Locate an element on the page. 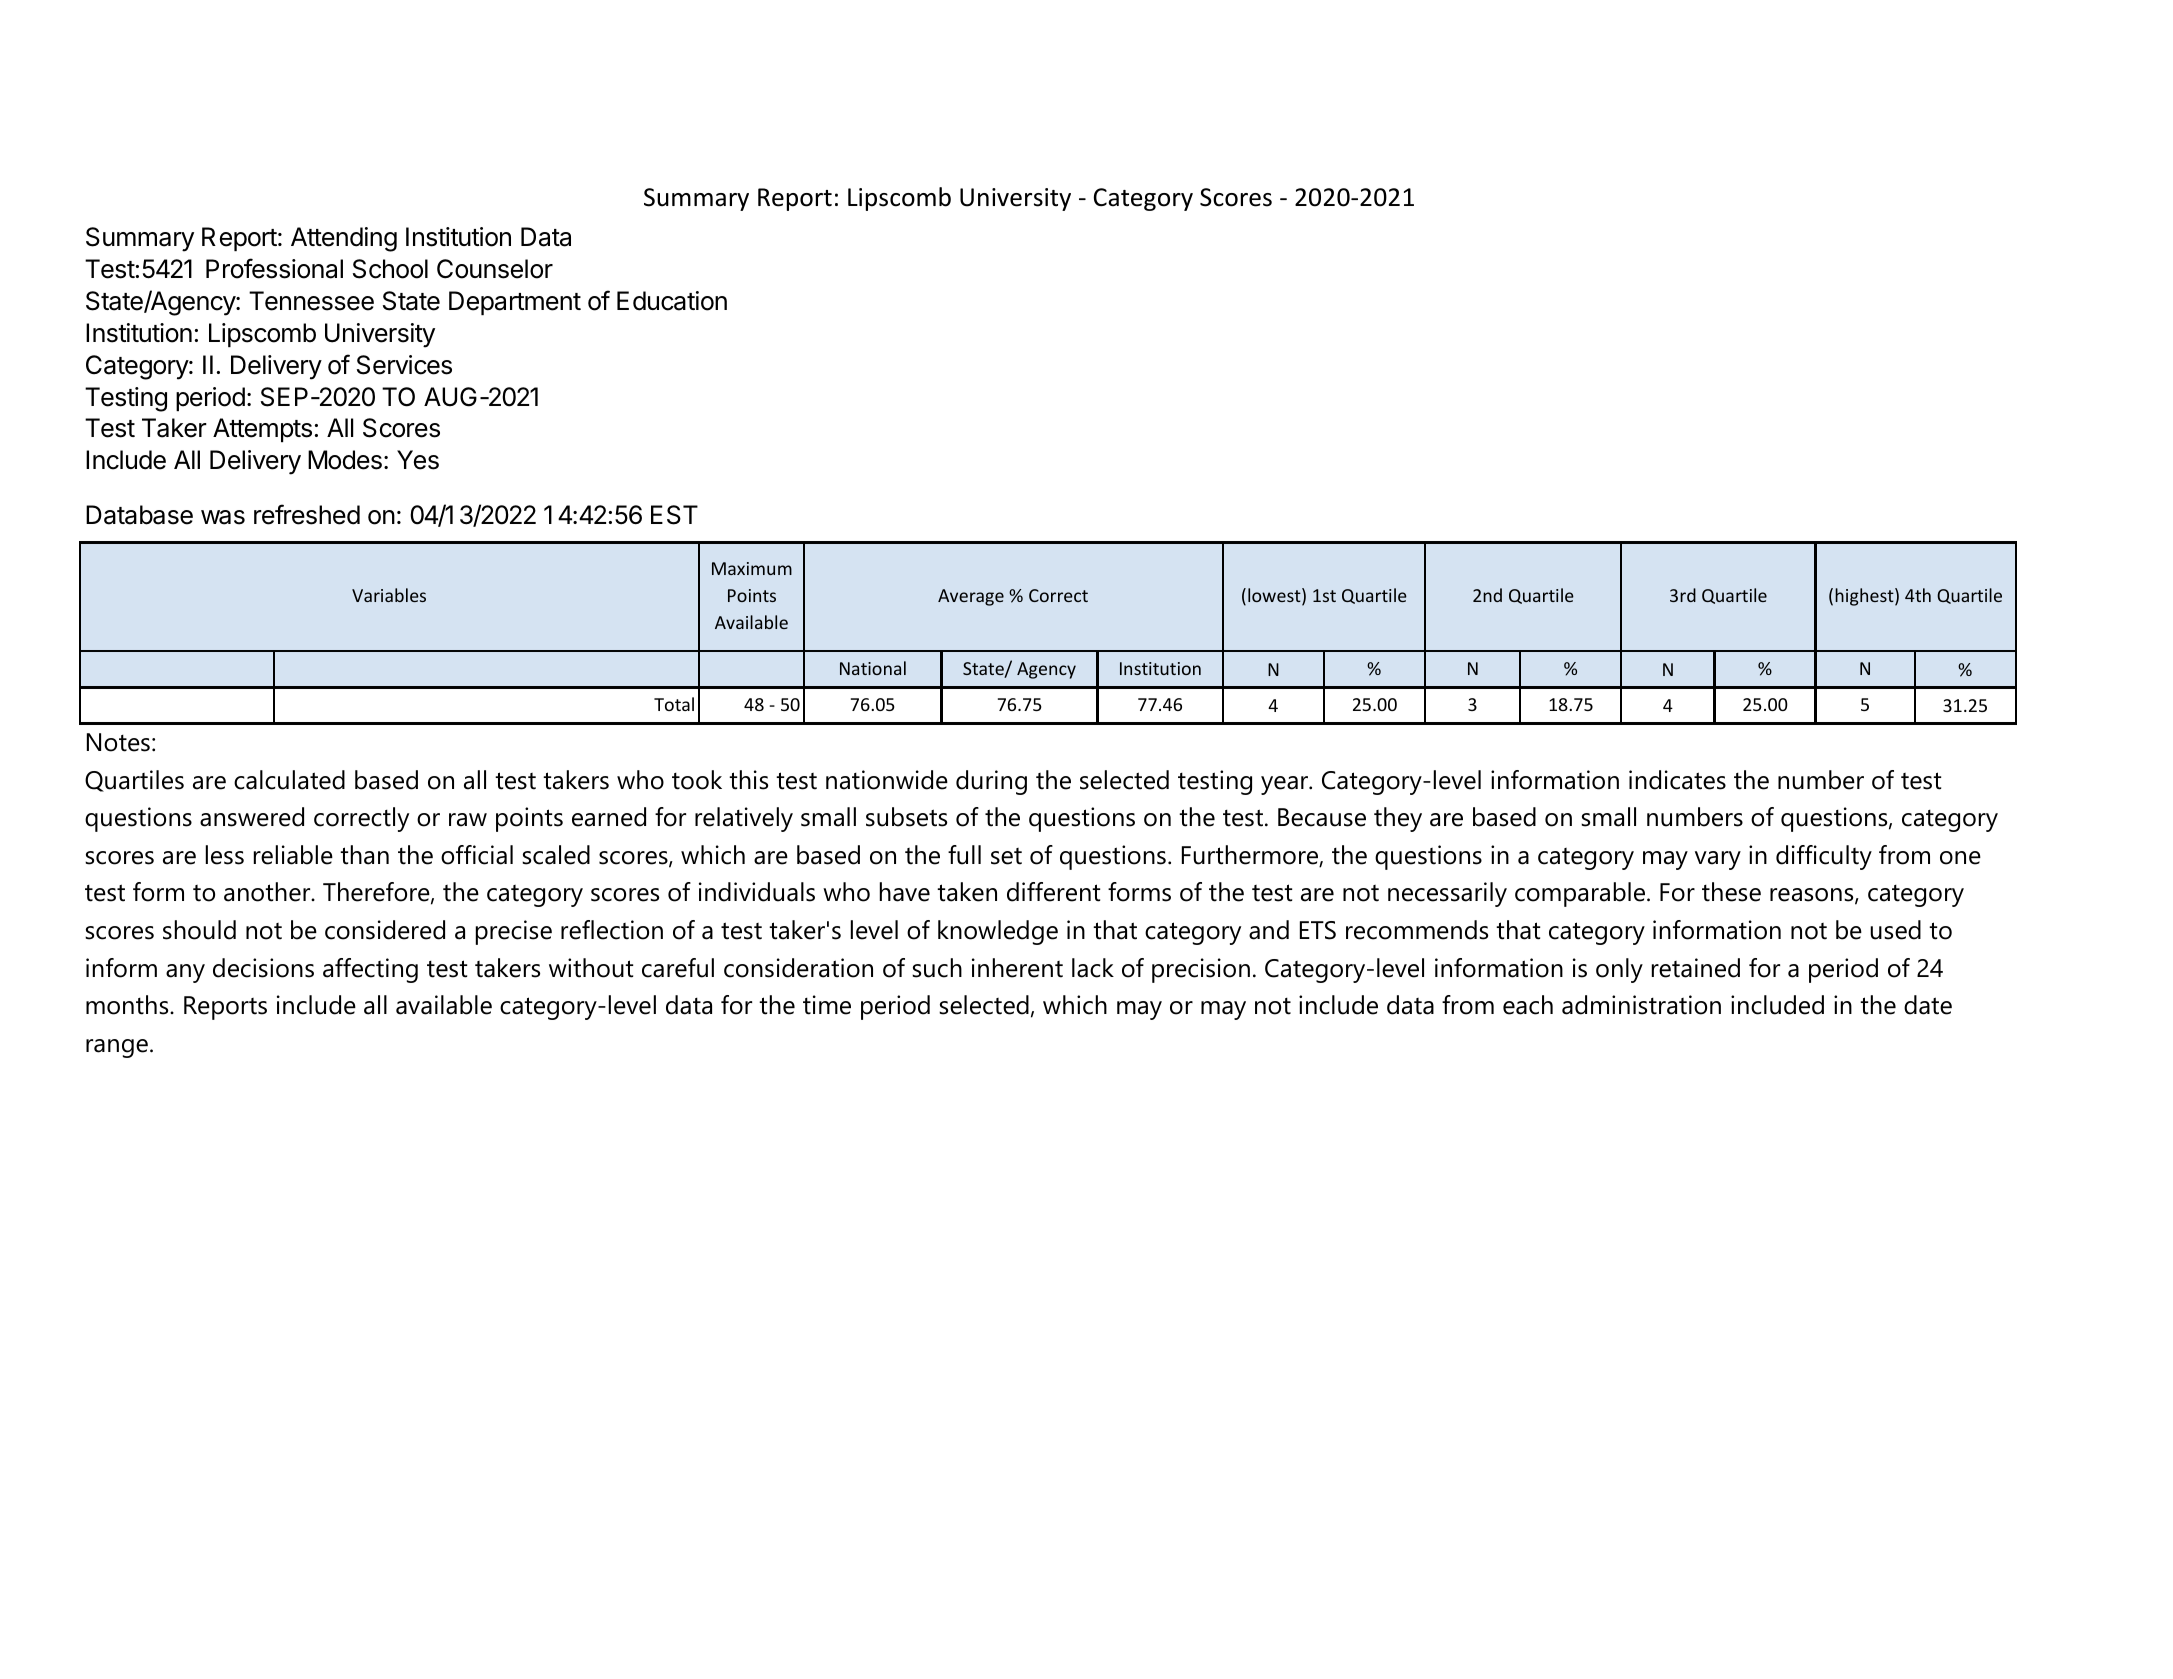 The height and width of the document is (1679, 2173). inherent is located at coordinates (1017, 968).
